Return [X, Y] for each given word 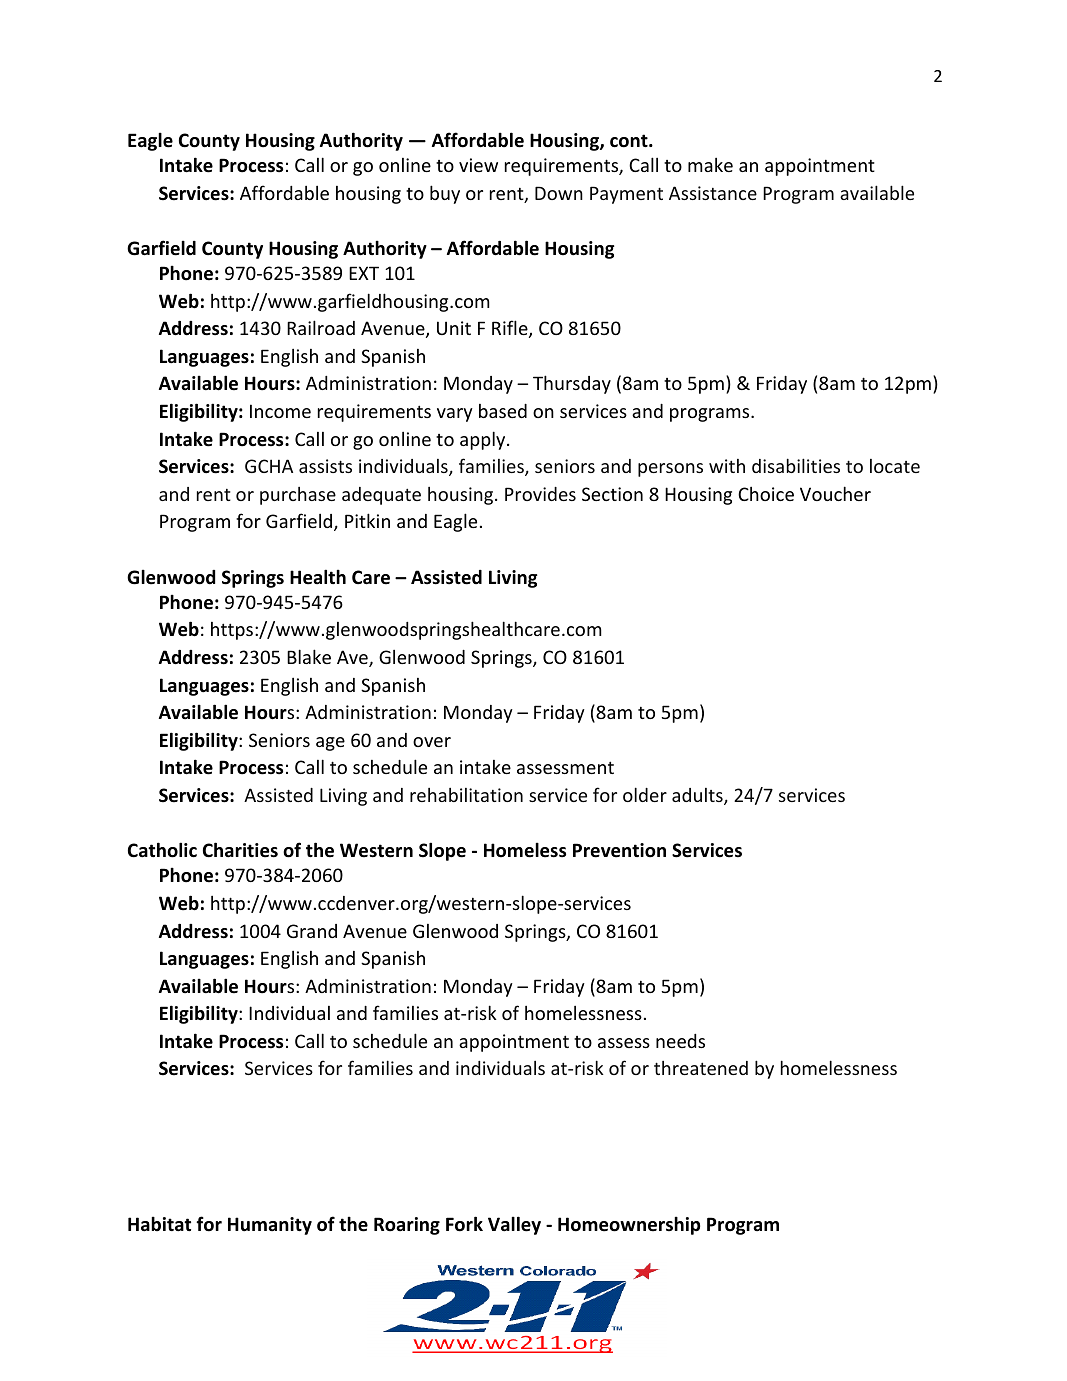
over [432, 742]
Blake [309, 656]
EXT [364, 273]
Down [559, 193]
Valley [514, 1225]
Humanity [270, 1226]
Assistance [713, 193]
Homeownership [629, 1225]
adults [698, 796]
